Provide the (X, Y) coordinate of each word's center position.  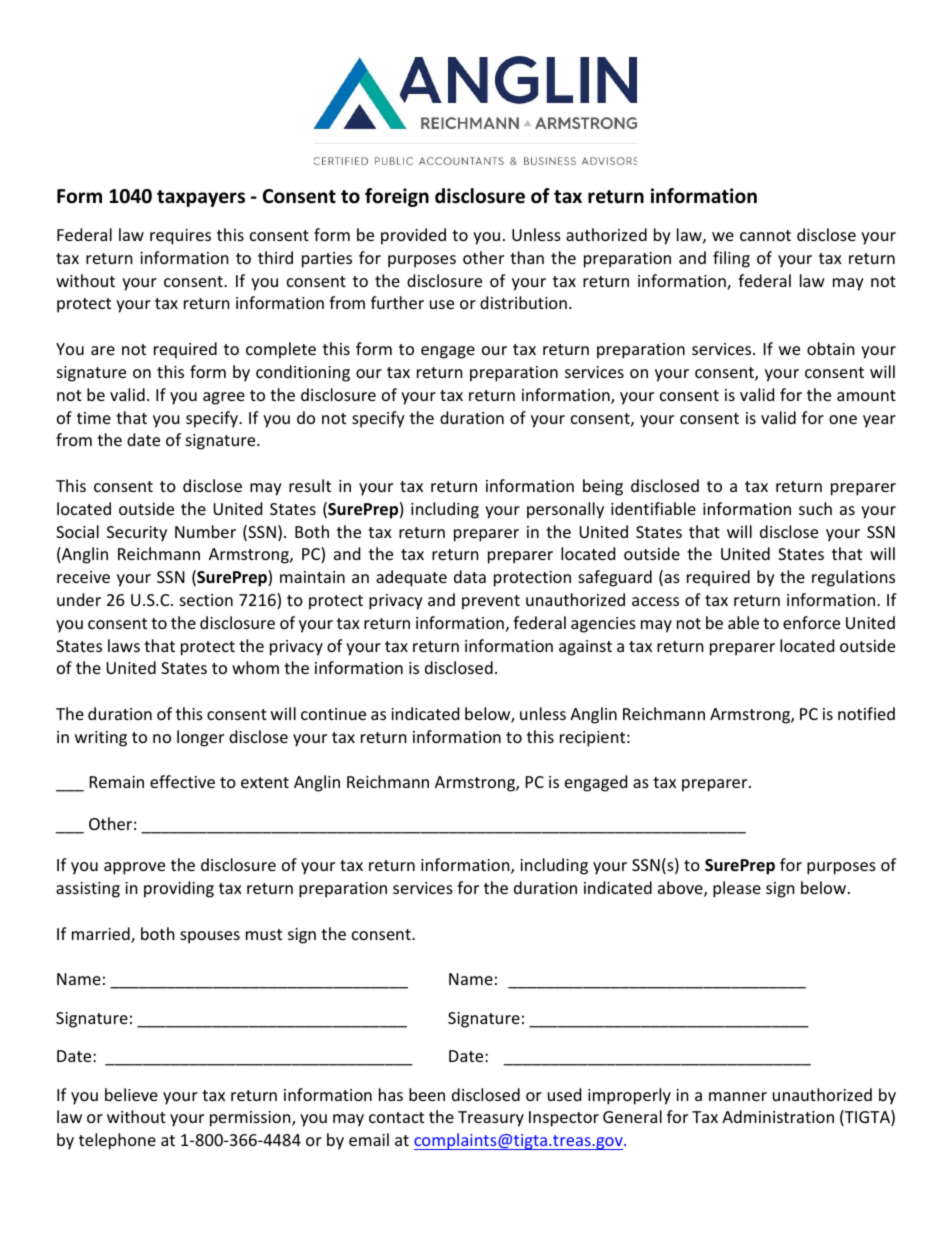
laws (124, 645)
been (427, 1094)
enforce (811, 622)
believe (131, 1094)
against (585, 648)
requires (180, 237)
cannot (765, 235)
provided (413, 236)
